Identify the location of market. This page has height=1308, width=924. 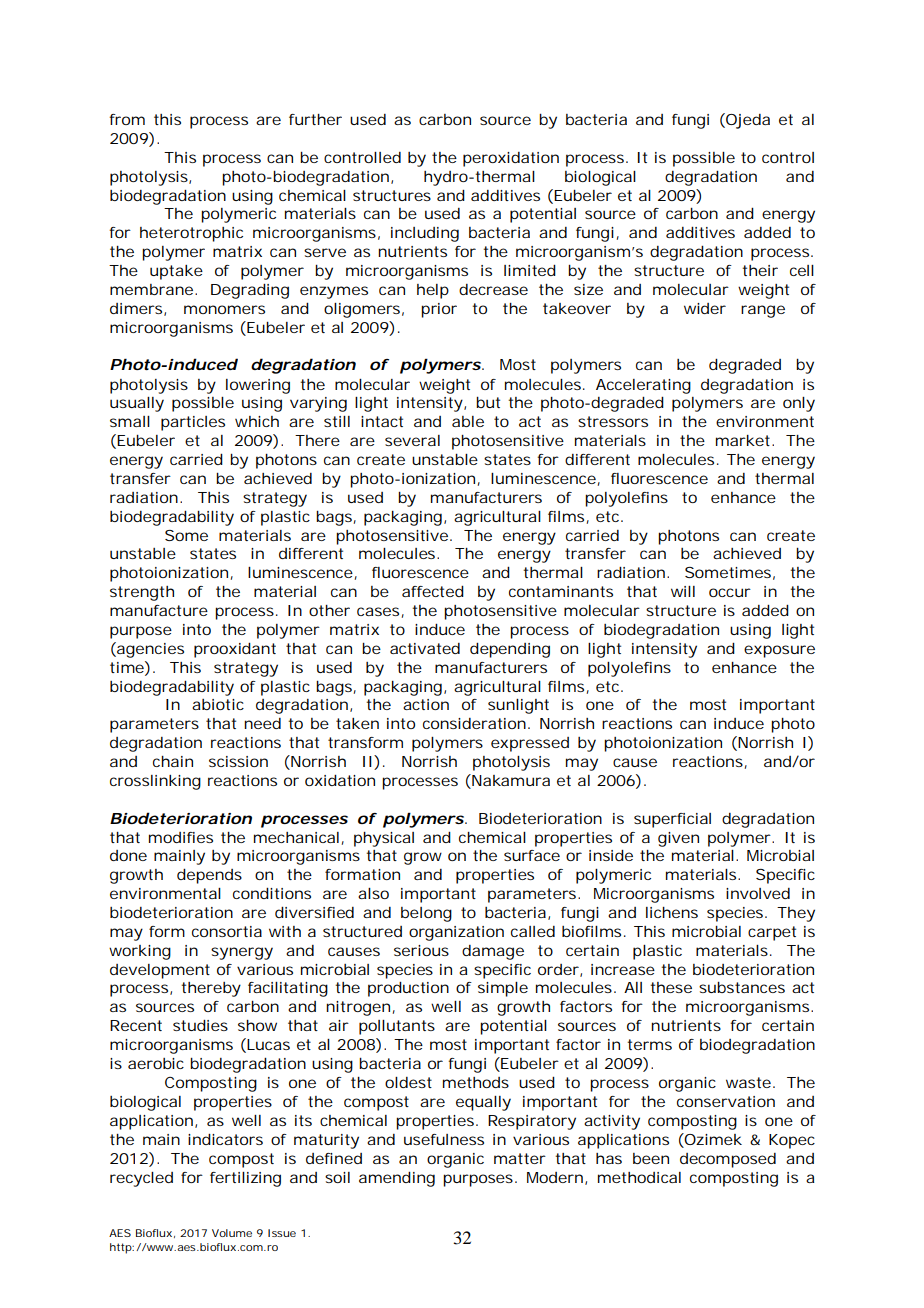
(744, 440).
